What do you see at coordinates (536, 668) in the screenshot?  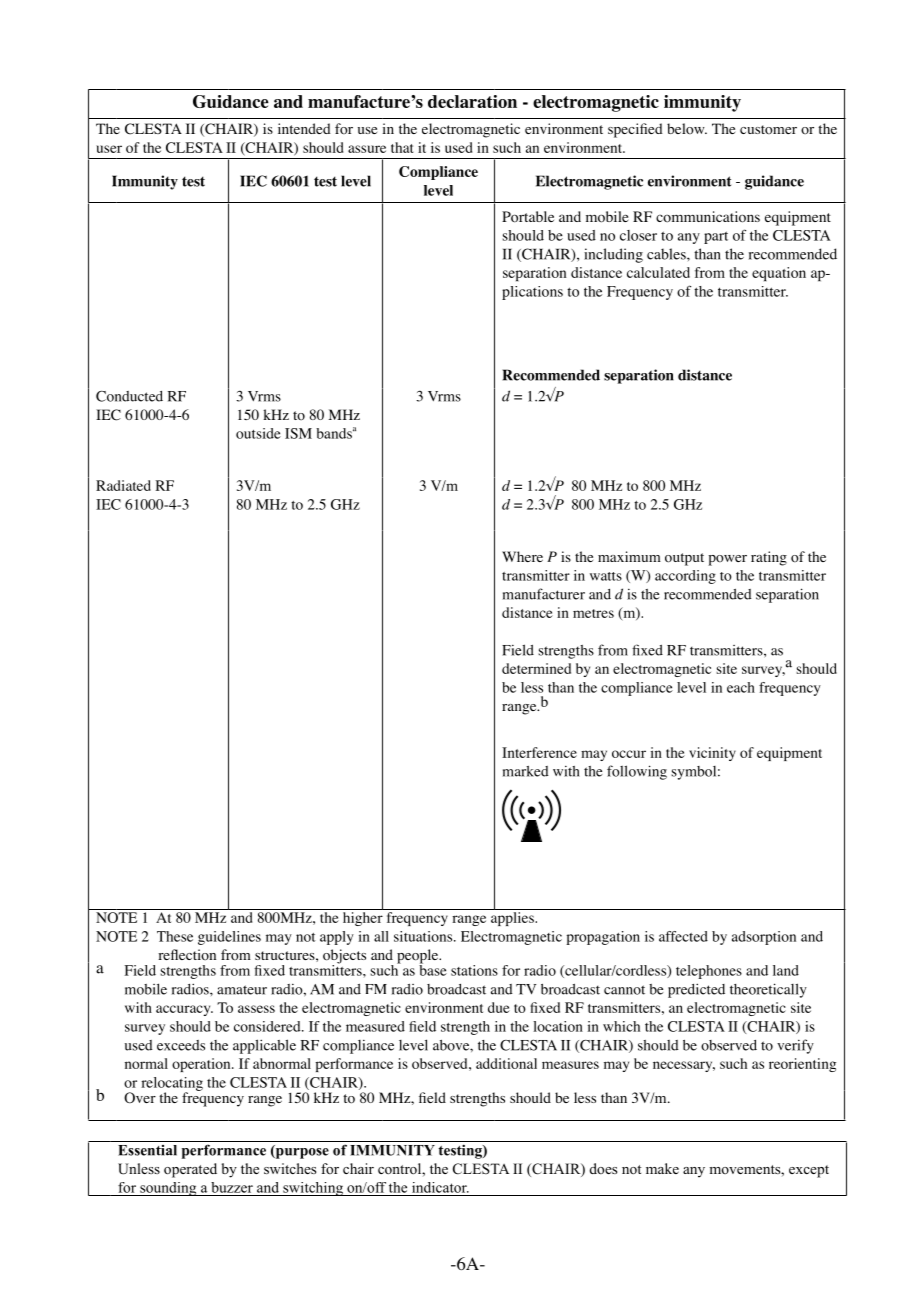 I see `determined` at bounding box center [536, 668].
